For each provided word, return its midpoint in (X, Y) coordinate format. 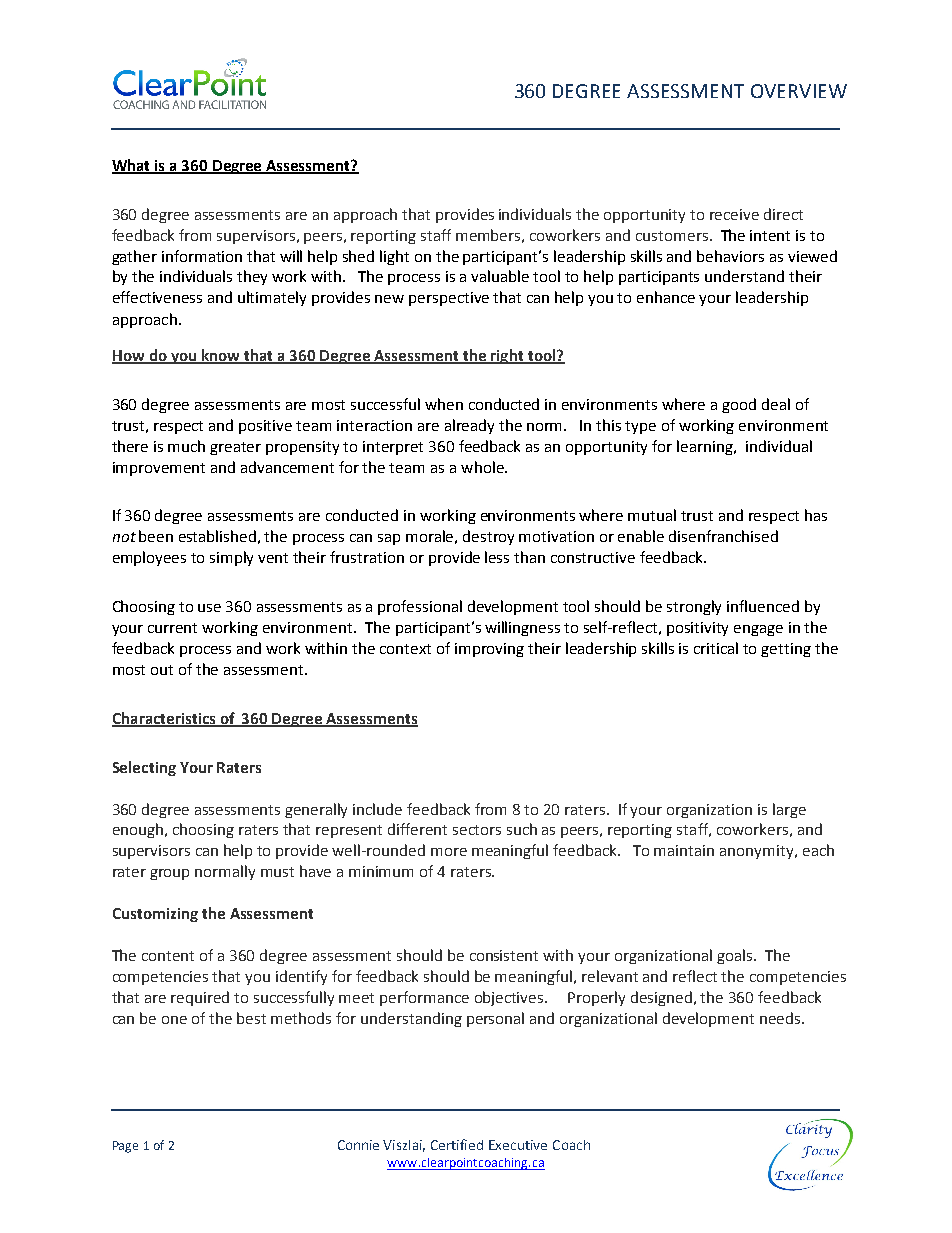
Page (125, 1147)
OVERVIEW (799, 91)
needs (780, 1018)
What (132, 166)
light (394, 257)
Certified (457, 1144)
